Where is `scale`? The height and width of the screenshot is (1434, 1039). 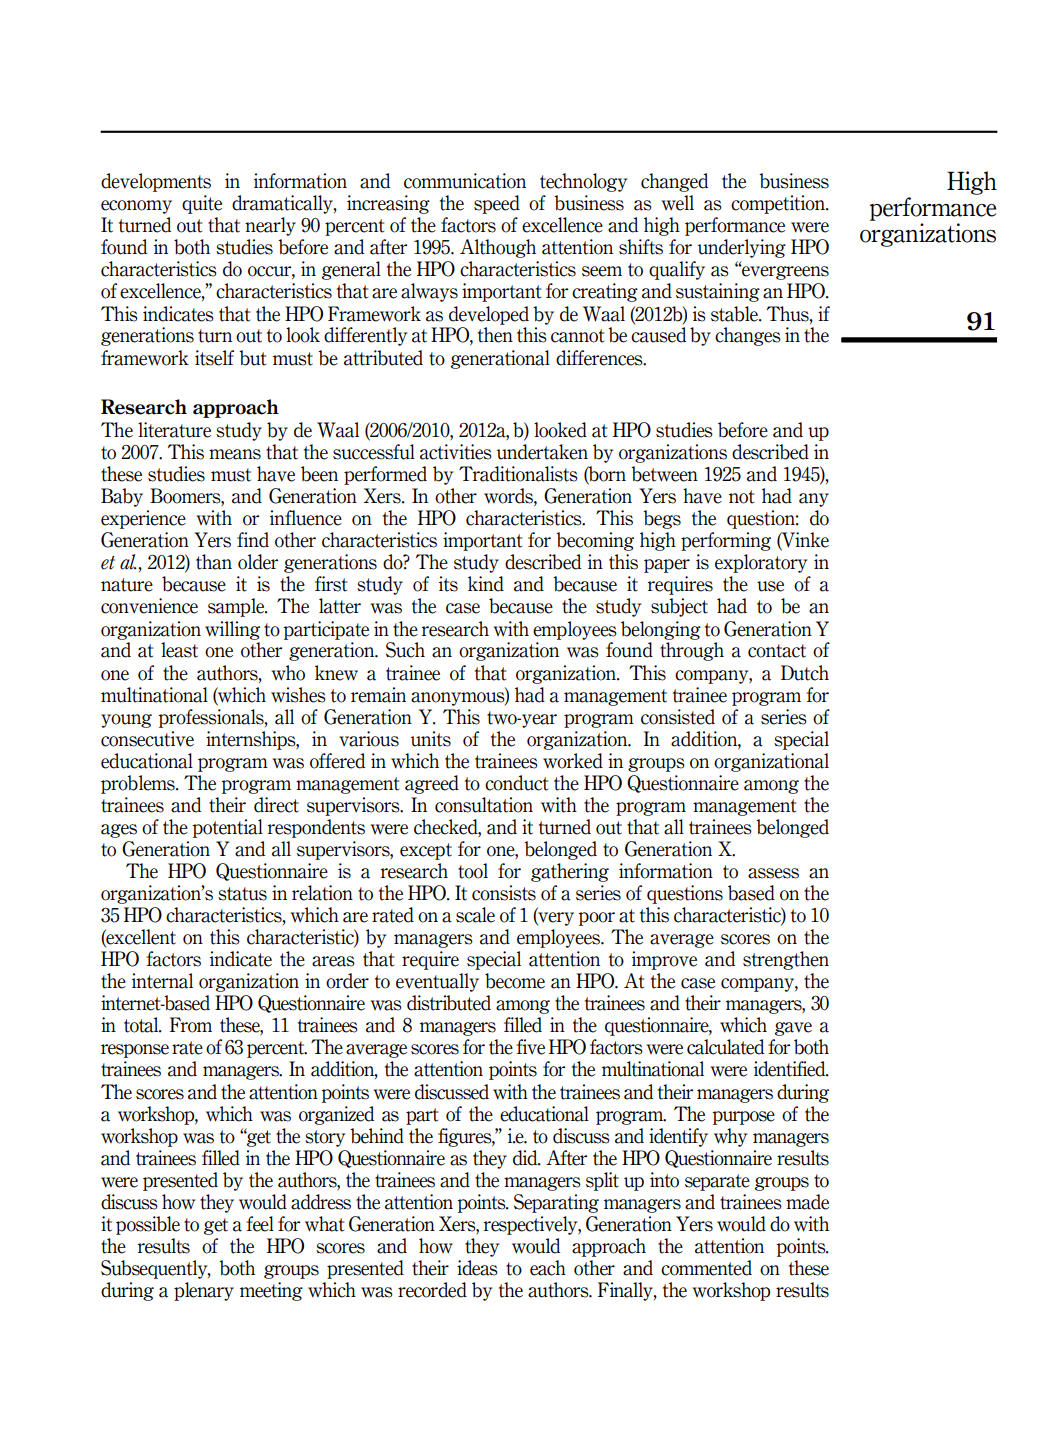
scale is located at coordinates (475, 915).
